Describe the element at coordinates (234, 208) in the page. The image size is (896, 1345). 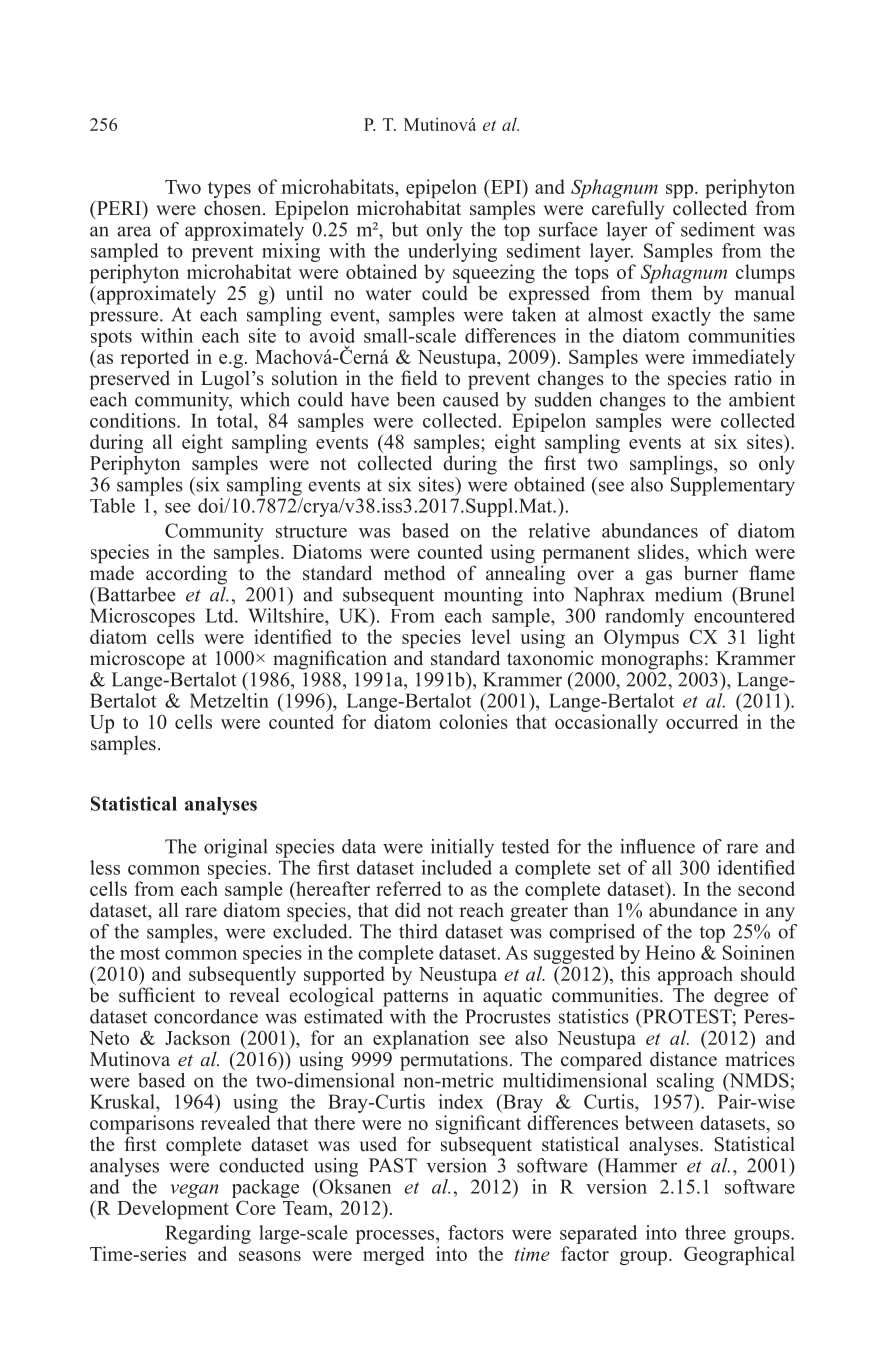
I see `chosen` at that location.
